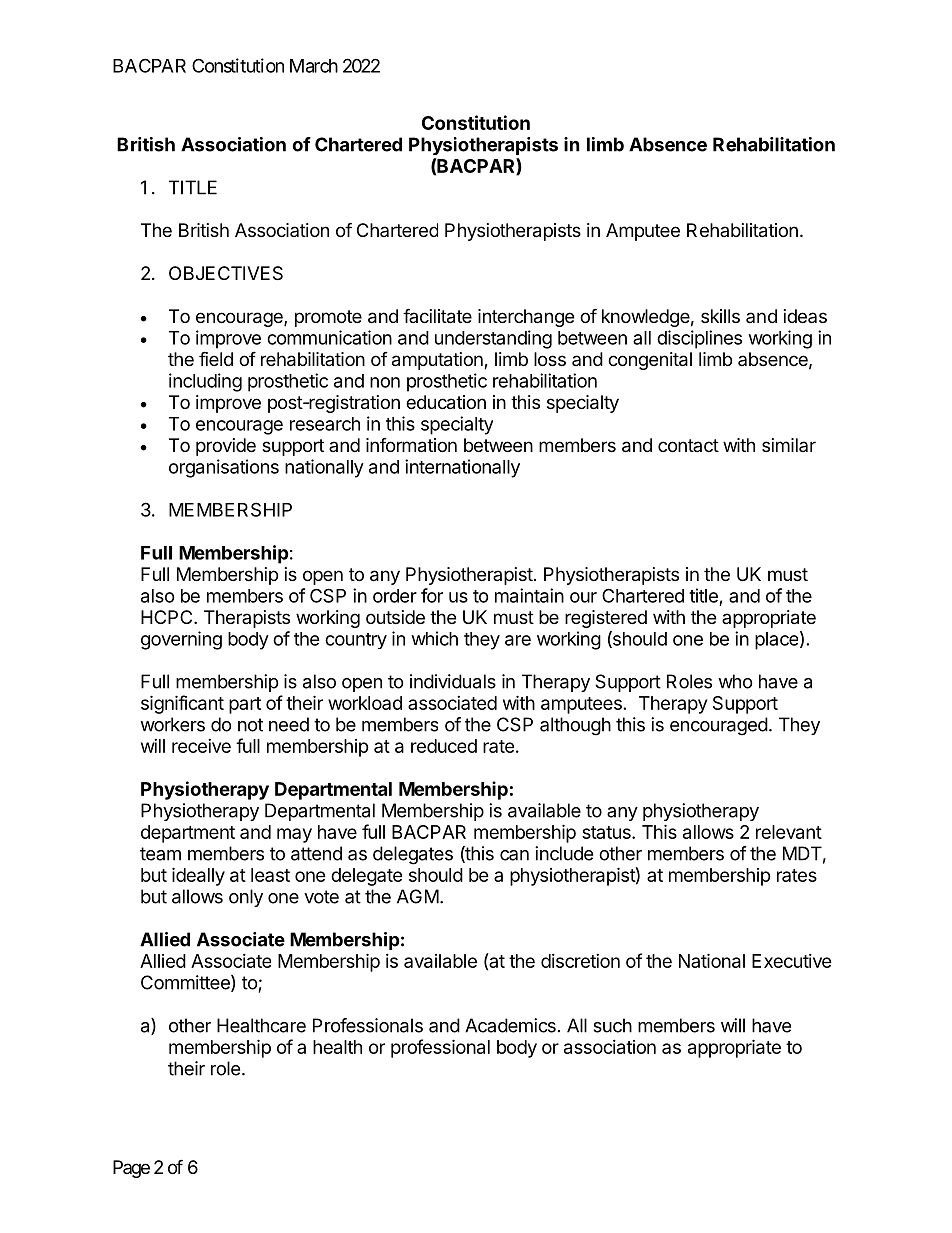  What do you see at coordinates (720, 316) in the screenshot?
I see `skills` at bounding box center [720, 316].
